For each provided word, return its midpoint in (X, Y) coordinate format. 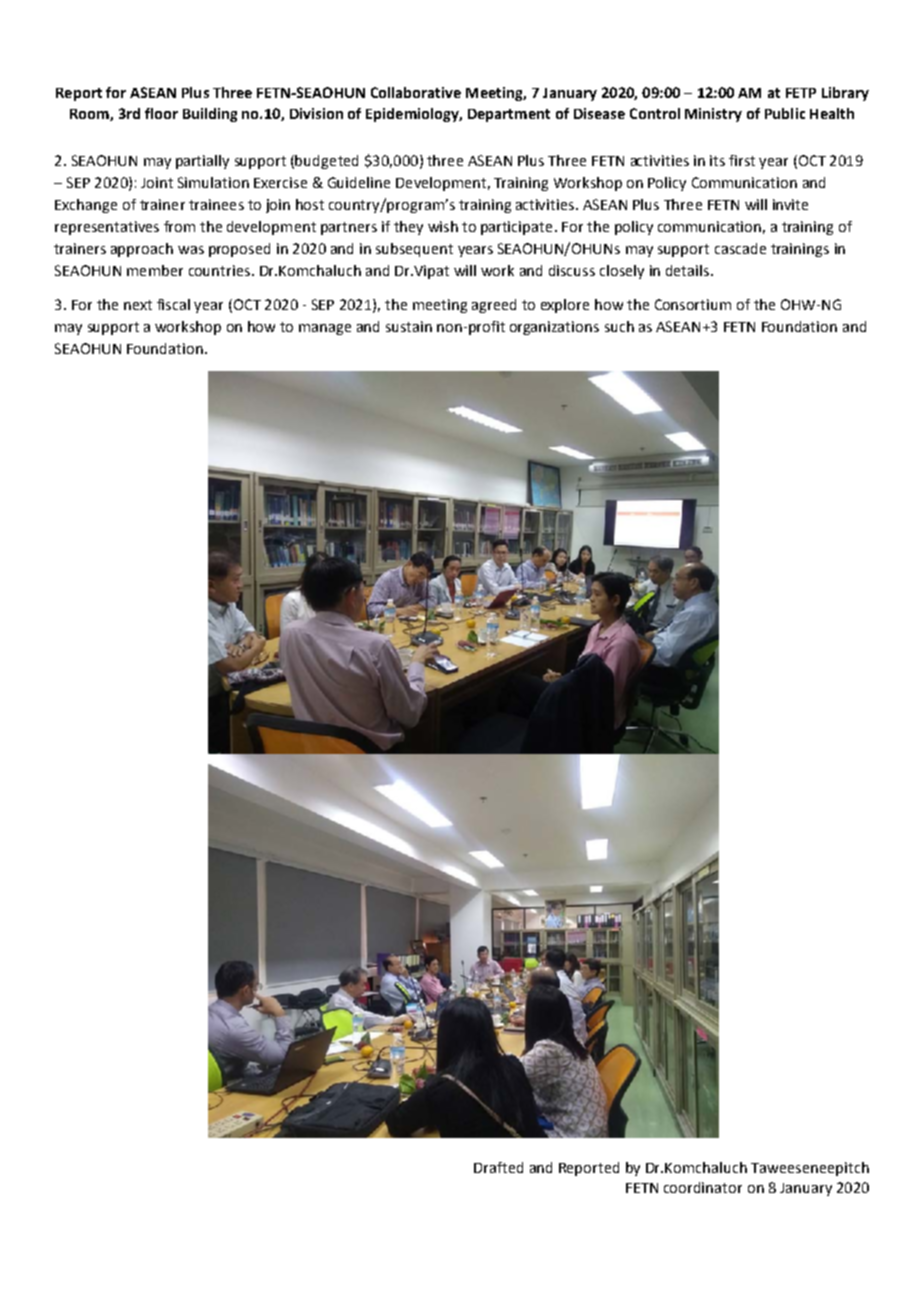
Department (509, 115)
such (619, 326)
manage (325, 329)
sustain (409, 326)
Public (785, 113)
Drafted (498, 1167)
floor (161, 113)
